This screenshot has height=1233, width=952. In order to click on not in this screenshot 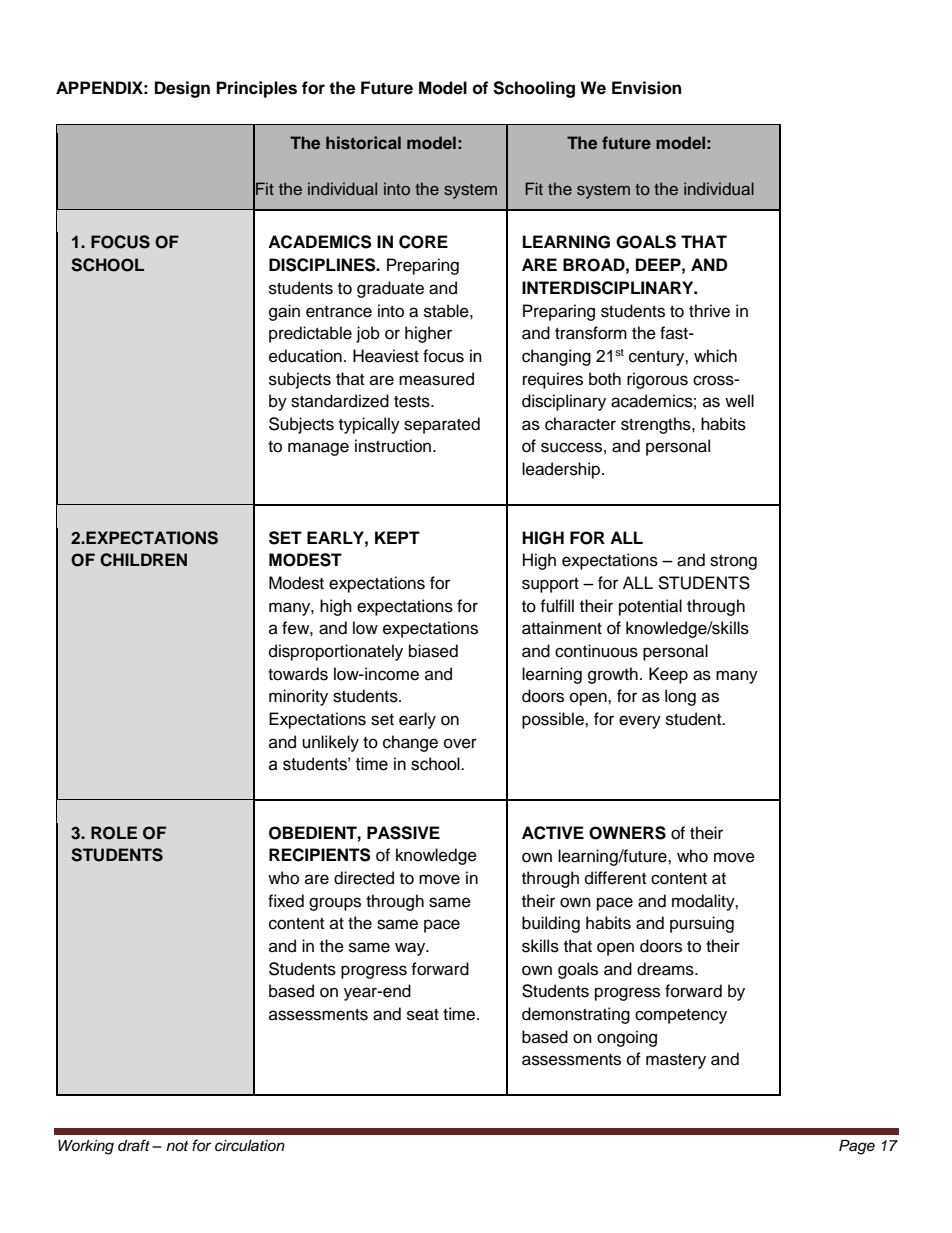, I will do `click(177, 1146)`.
